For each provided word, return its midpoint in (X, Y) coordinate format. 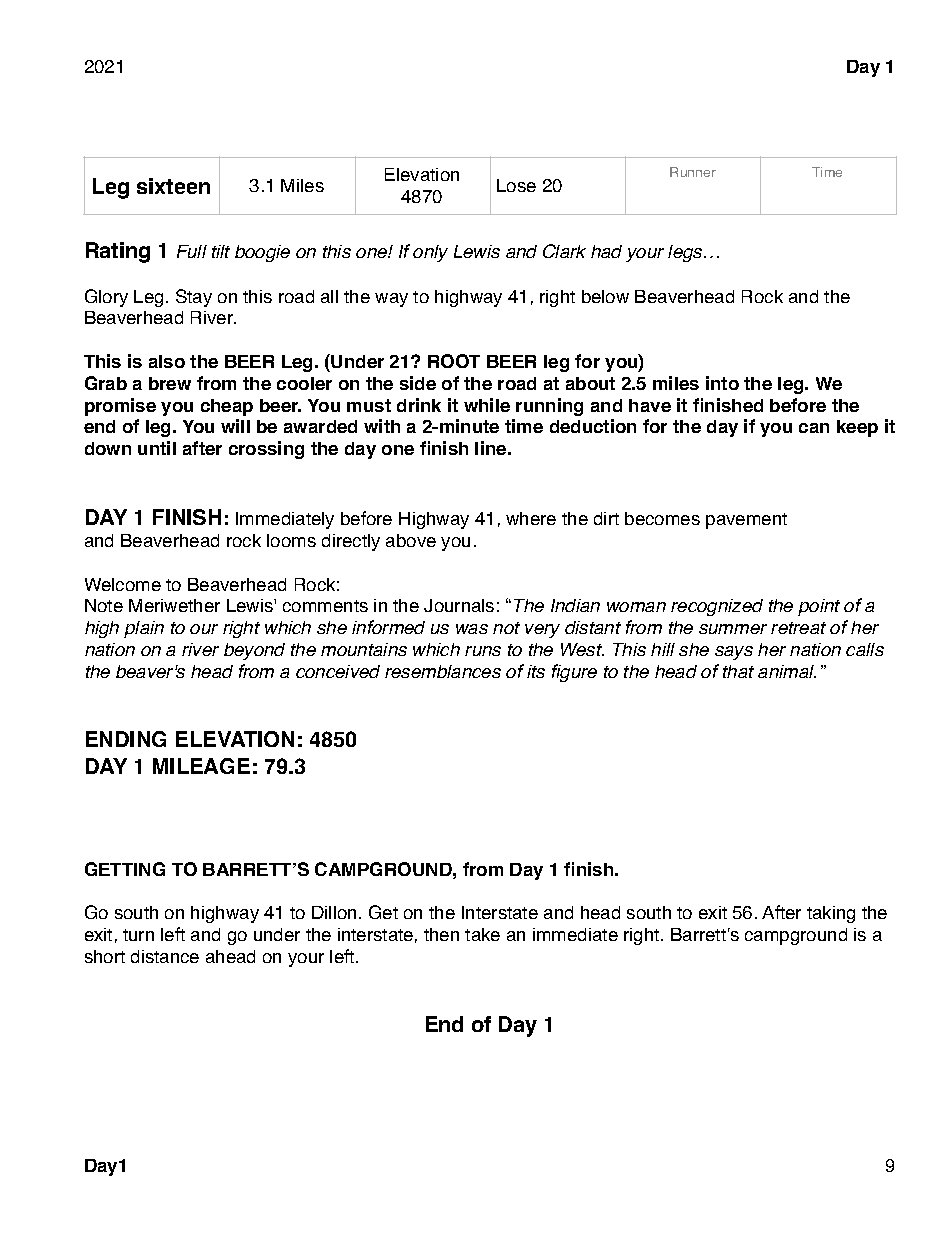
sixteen (173, 186)
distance (165, 956)
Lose (516, 185)
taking (831, 914)
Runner (693, 172)
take (482, 934)
